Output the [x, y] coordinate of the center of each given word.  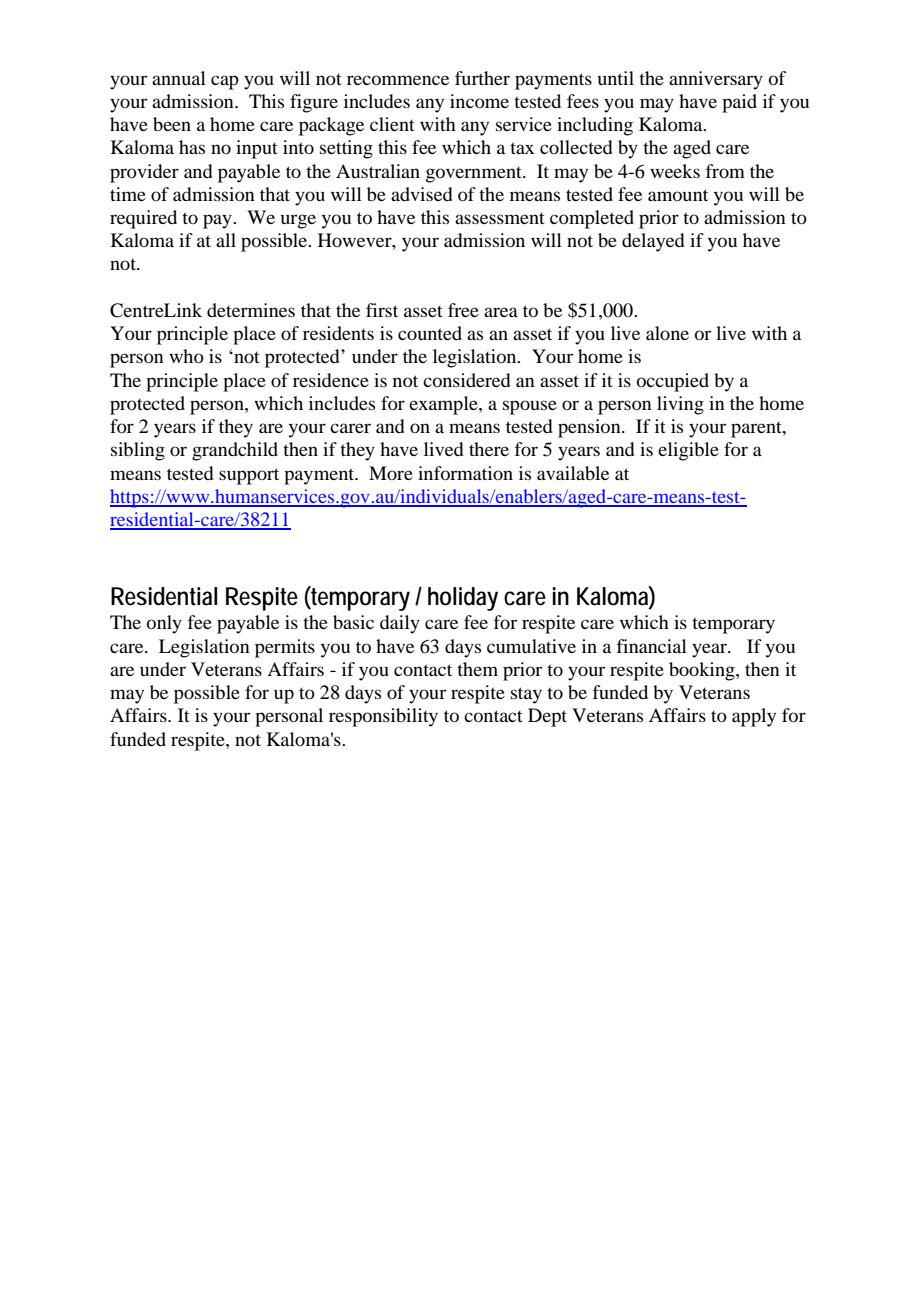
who [186, 356]
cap [225, 82]
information [465, 473]
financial [652, 646]
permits [285, 648]
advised [422, 194]
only [164, 624]
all [226, 240]
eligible [688, 451]
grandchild [235, 451]
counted [430, 333]
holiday [463, 599]
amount [678, 195]
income [479, 101]
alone [667, 333]
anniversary [716, 80]
